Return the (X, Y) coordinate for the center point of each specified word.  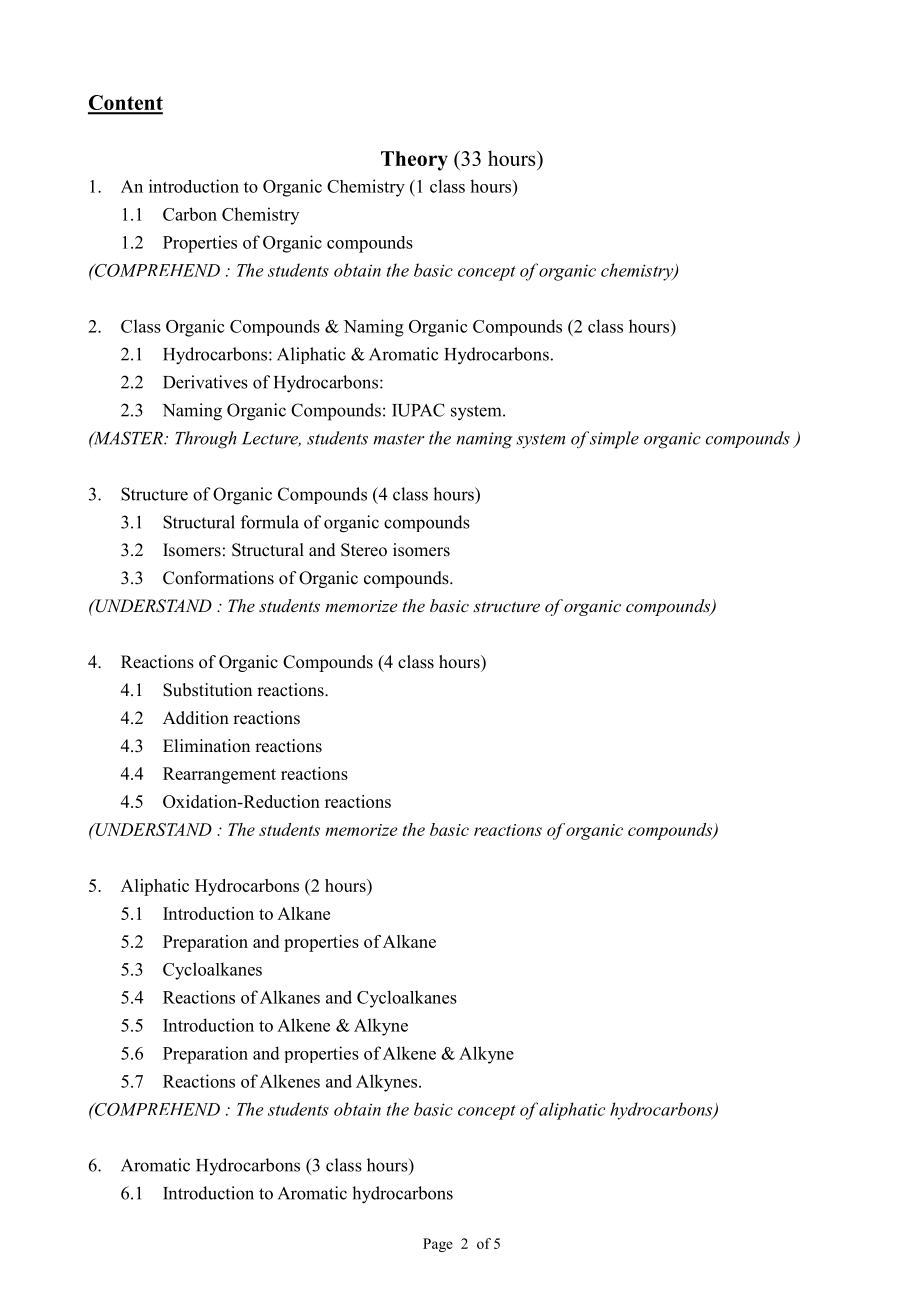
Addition (196, 718)
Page (438, 1245)
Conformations (218, 578)
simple (614, 440)
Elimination (206, 746)
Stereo (364, 550)
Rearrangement (219, 775)
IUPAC (418, 410)
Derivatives (205, 382)
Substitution (207, 690)
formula (270, 522)
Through (206, 440)
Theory (414, 161)
